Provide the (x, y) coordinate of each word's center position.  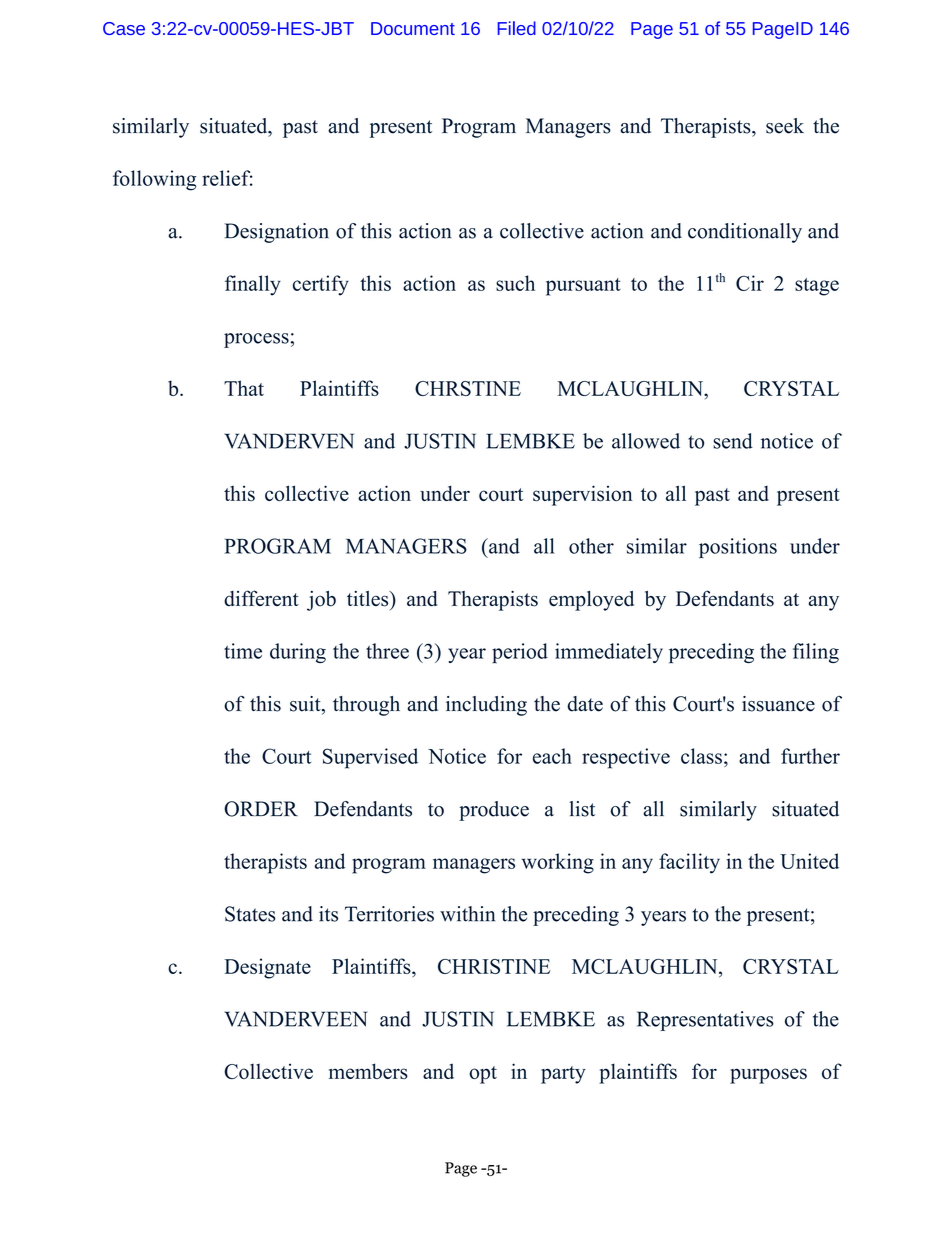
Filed (516, 28)
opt (483, 1075)
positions (738, 548)
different (261, 598)
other (591, 546)
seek (785, 126)
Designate (267, 968)
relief (227, 178)
